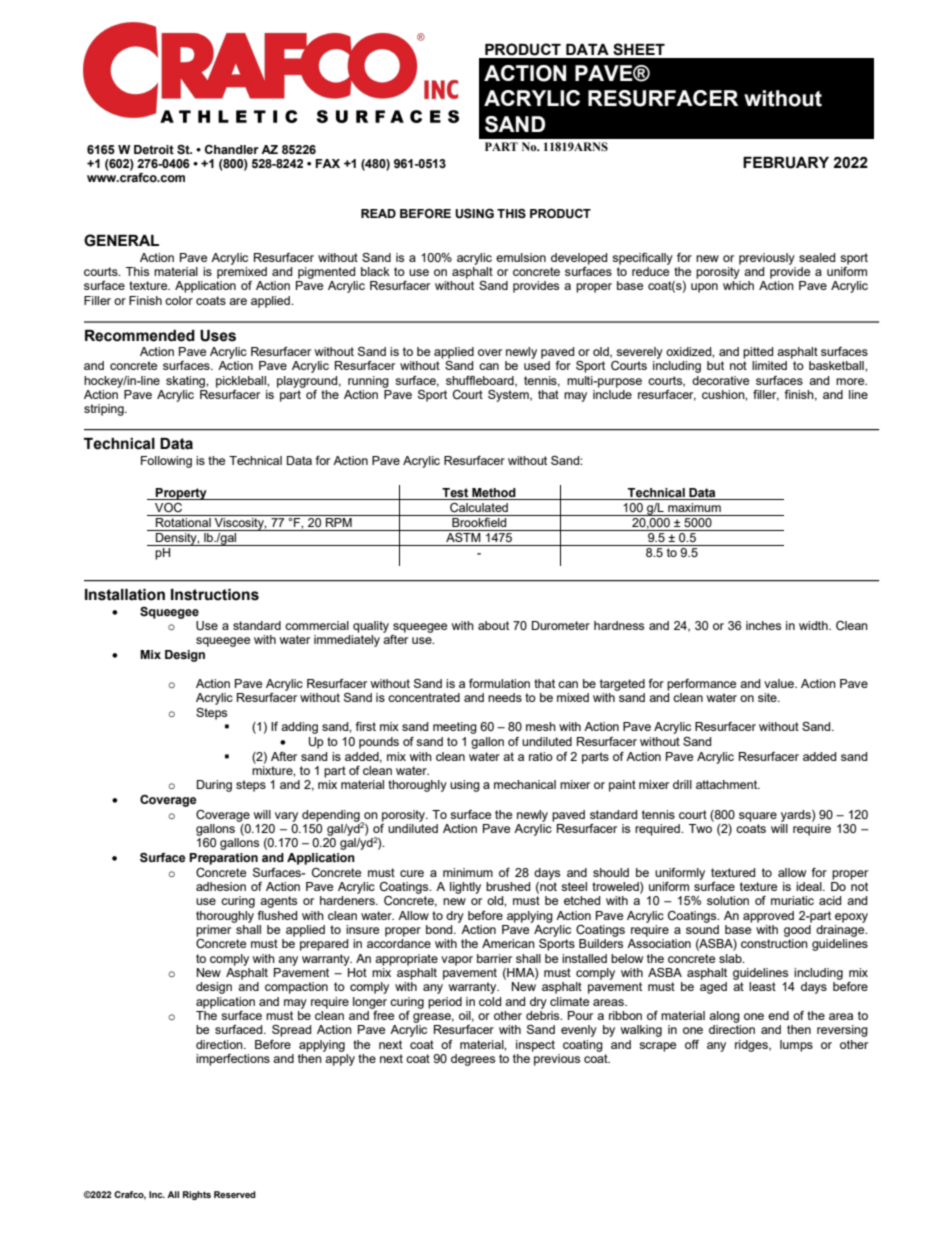 The image size is (952, 1233). I want to click on degrees, so click(473, 1060).
